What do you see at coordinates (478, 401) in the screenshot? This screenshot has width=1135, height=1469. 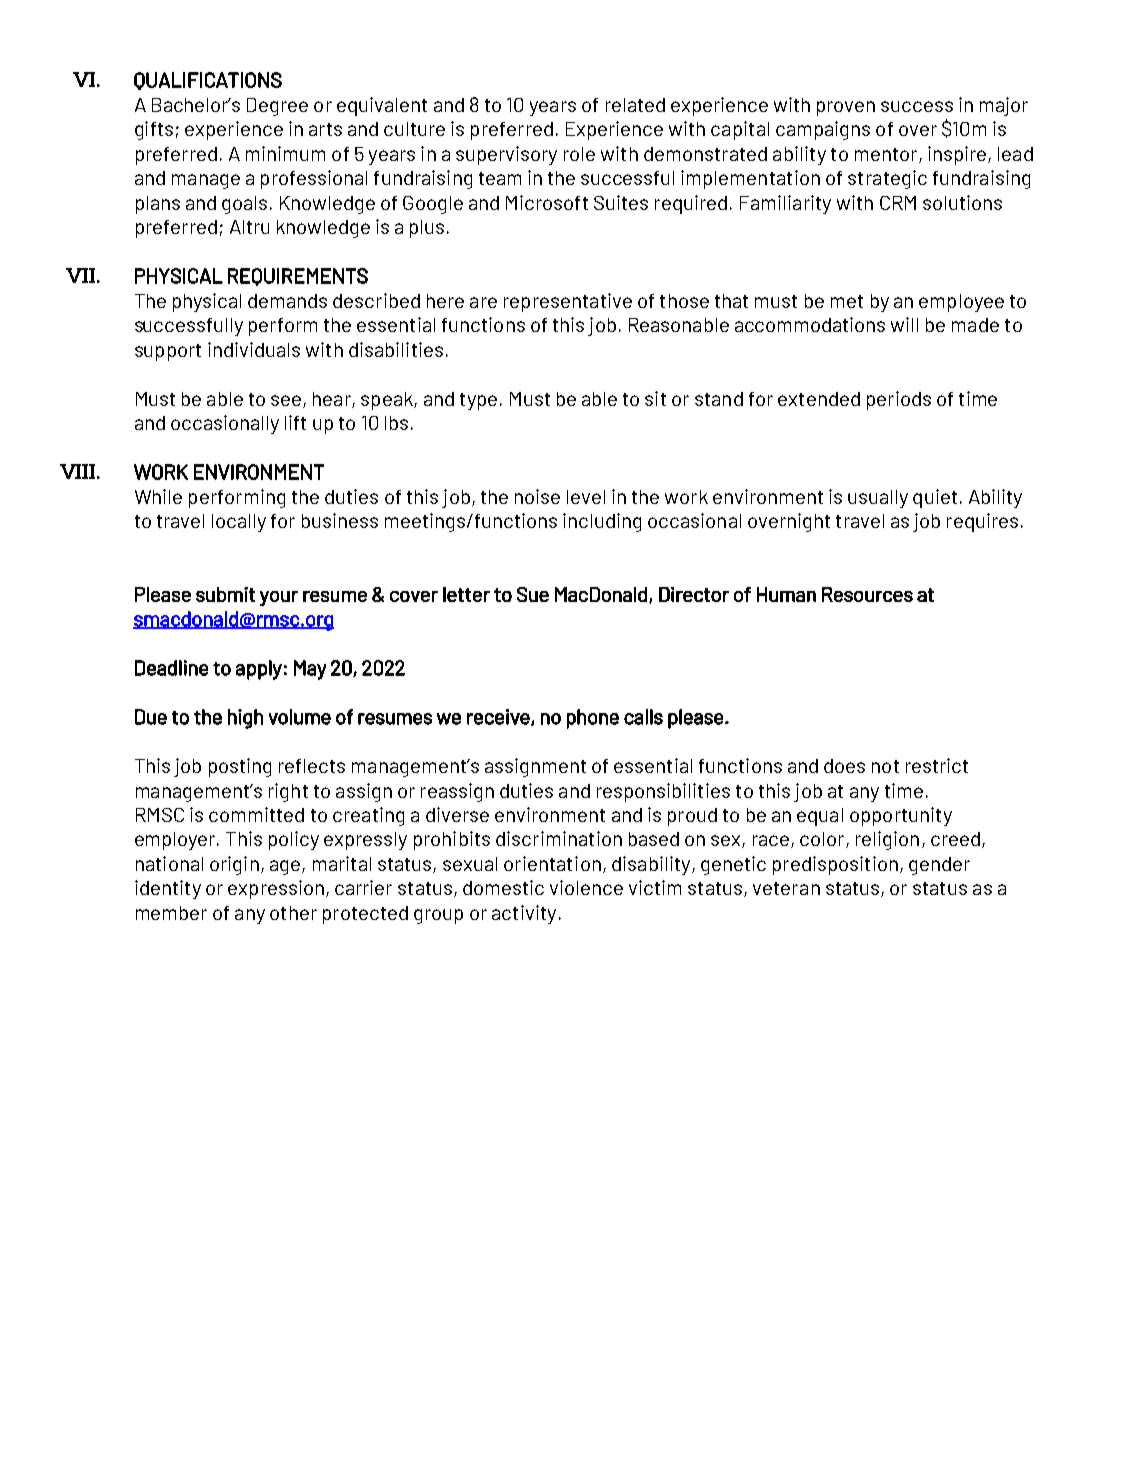 I see `type` at bounding box center [478, 401].
